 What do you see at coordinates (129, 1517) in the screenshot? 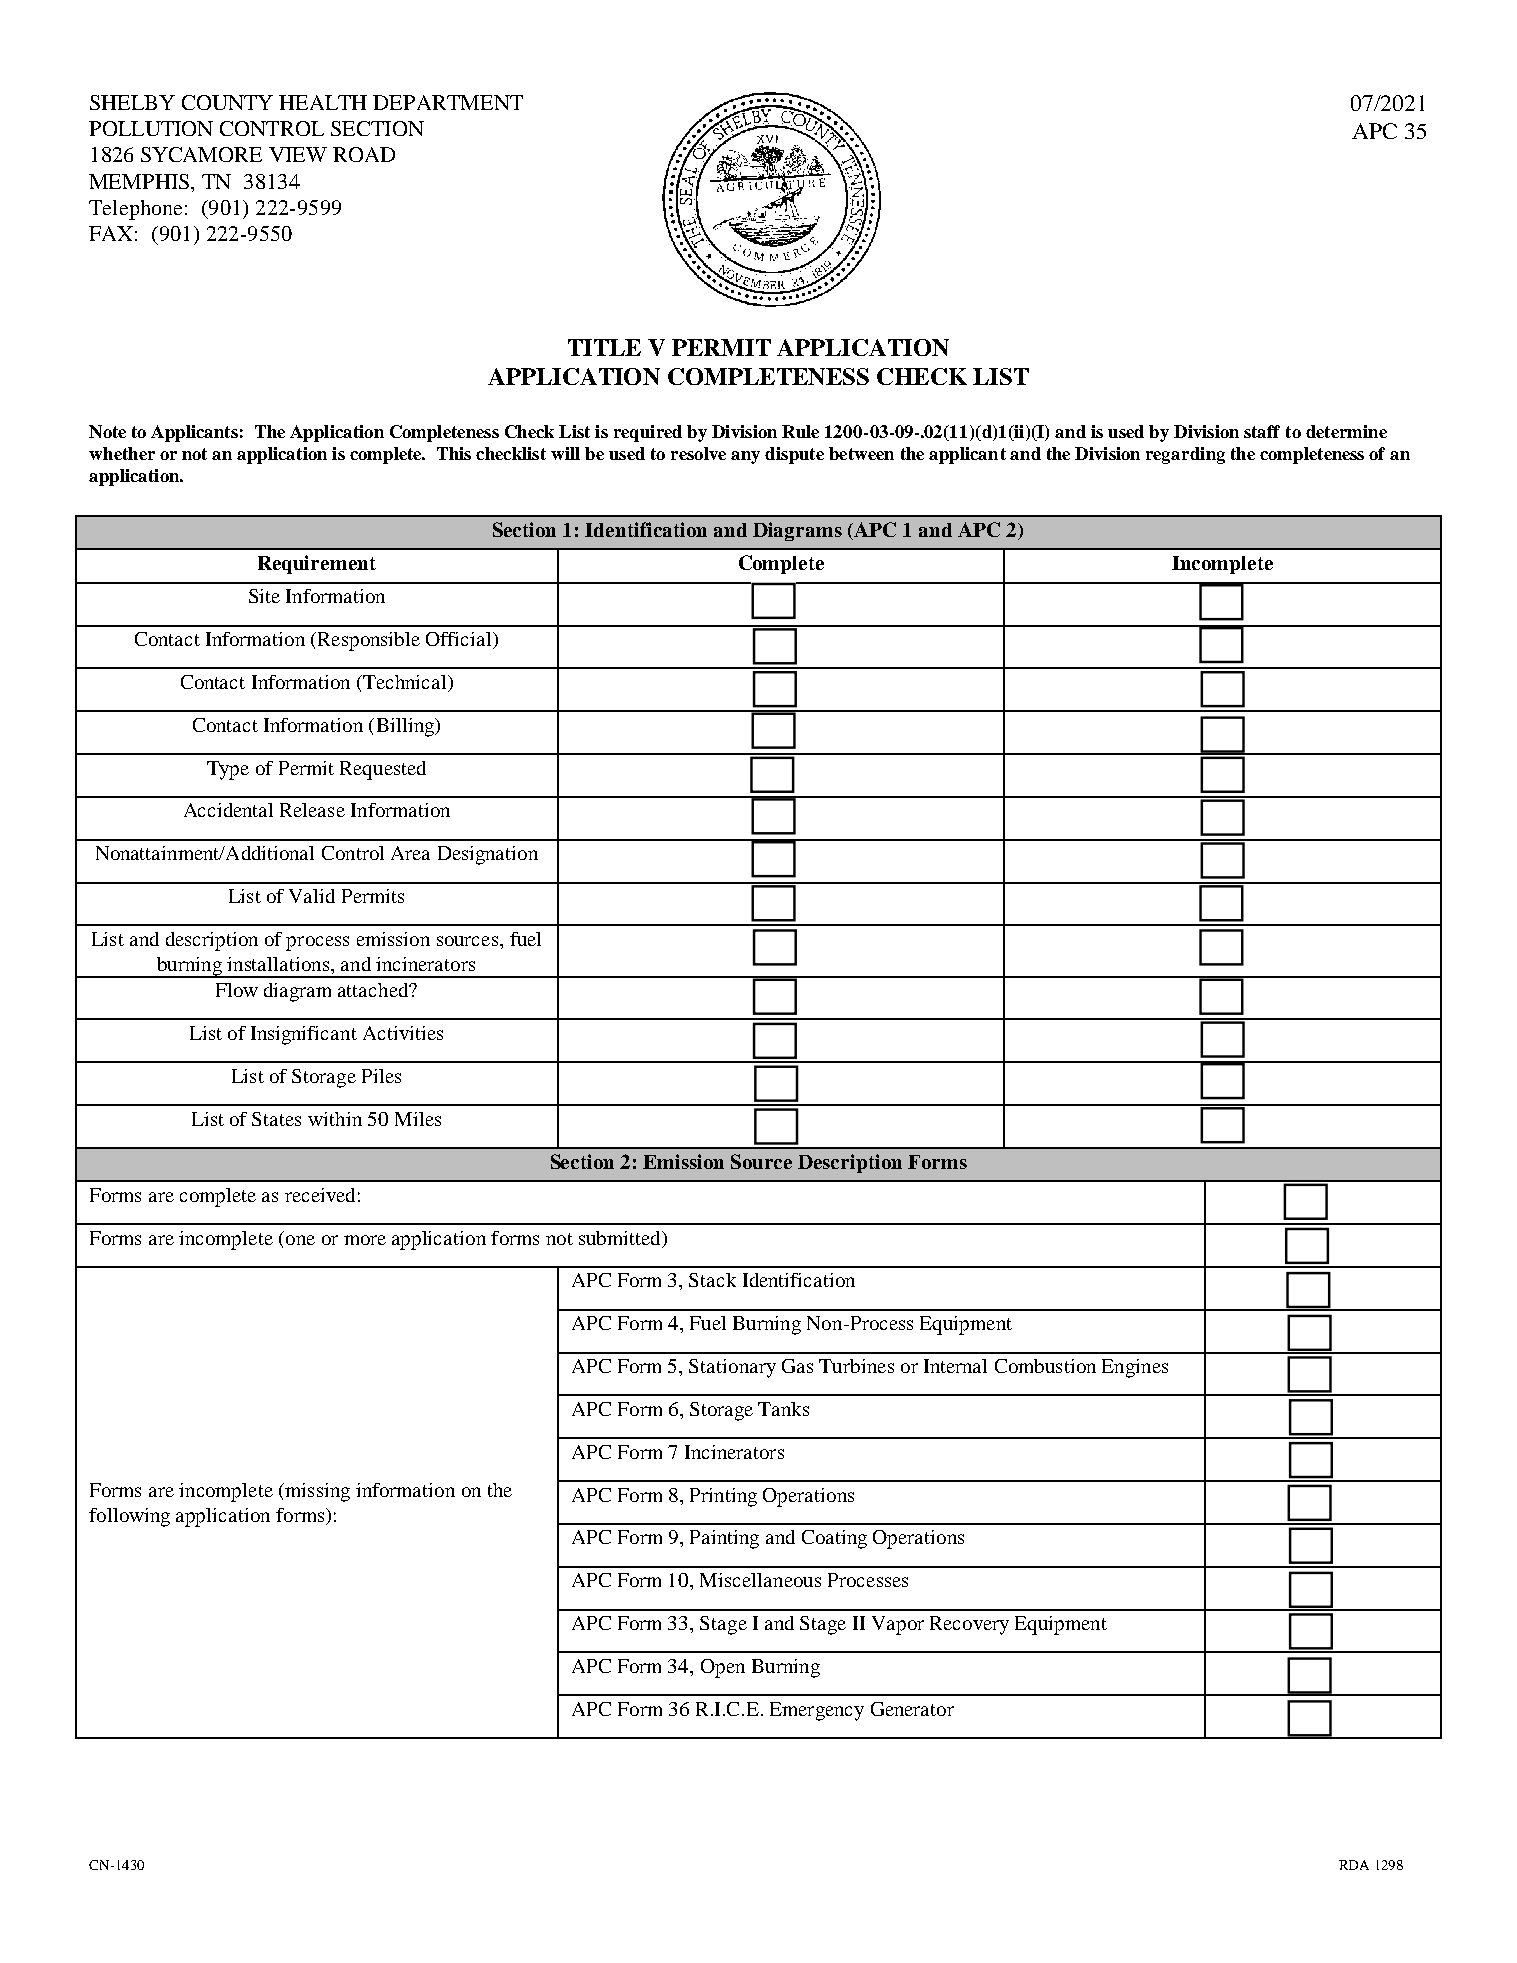
I see `following` at bounding box center [129, 1517].
